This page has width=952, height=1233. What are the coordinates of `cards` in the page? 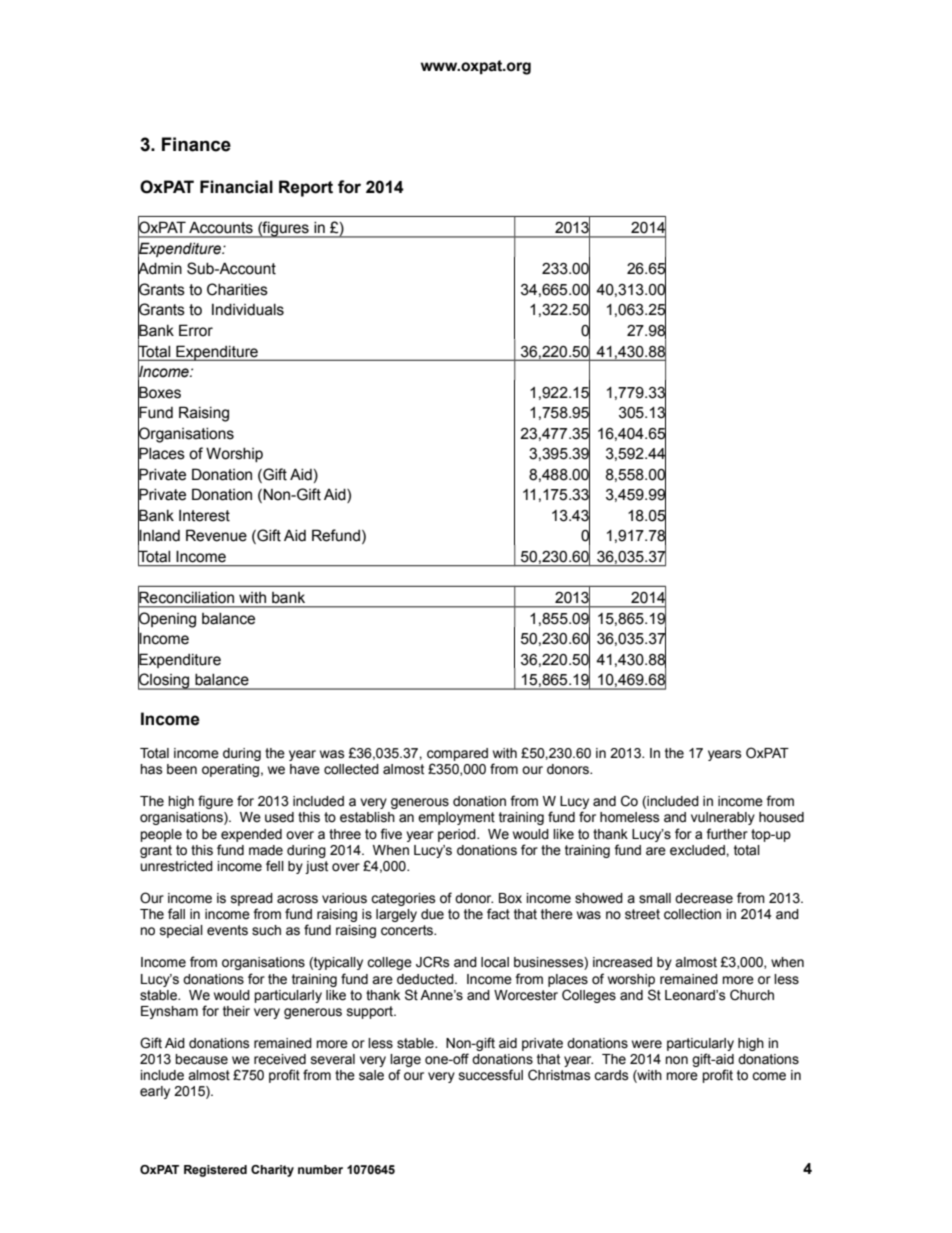 It's located at (611, 1075).
